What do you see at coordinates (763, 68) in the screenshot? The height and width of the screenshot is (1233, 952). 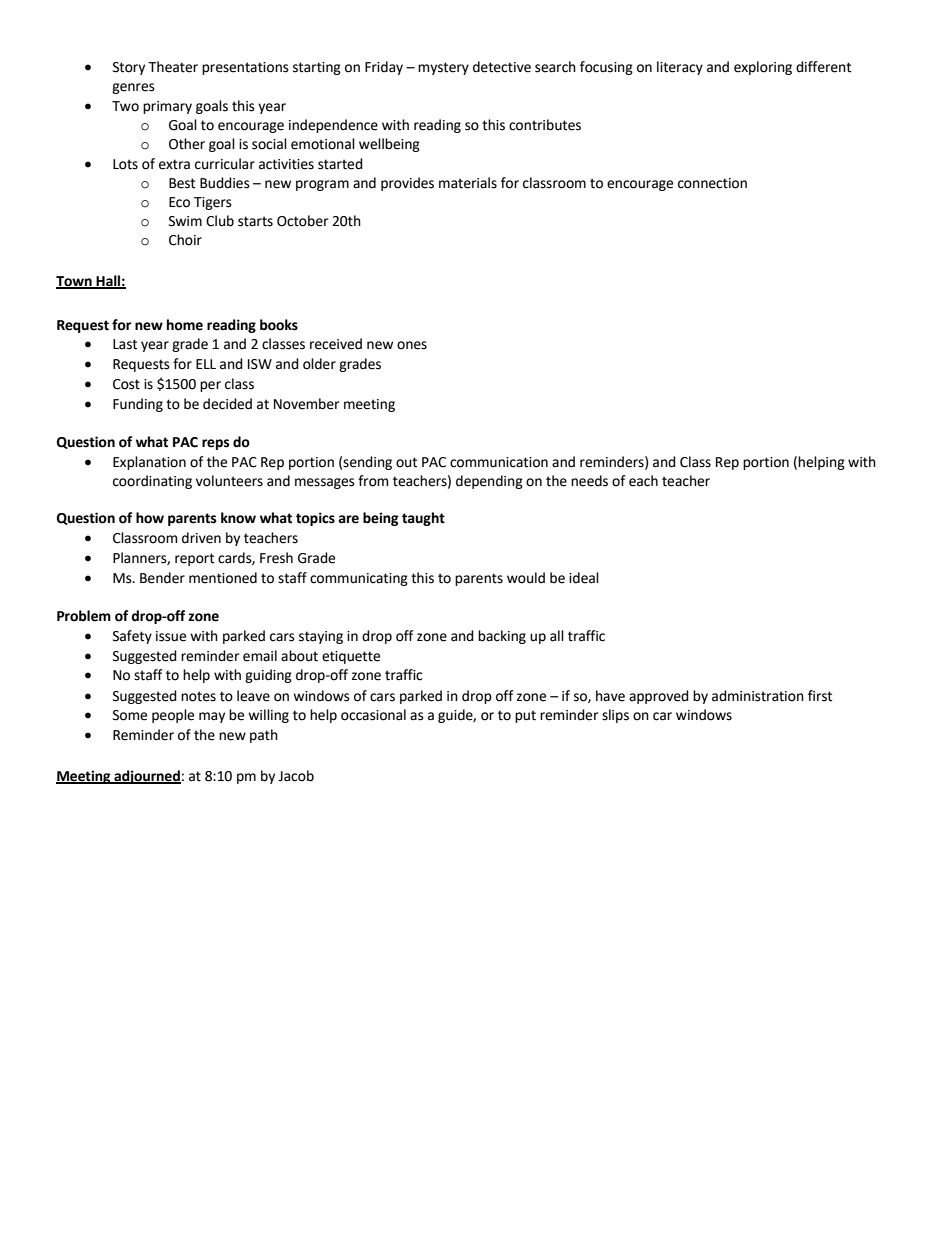 I see `exploring` at bounding box center [763, 68].
